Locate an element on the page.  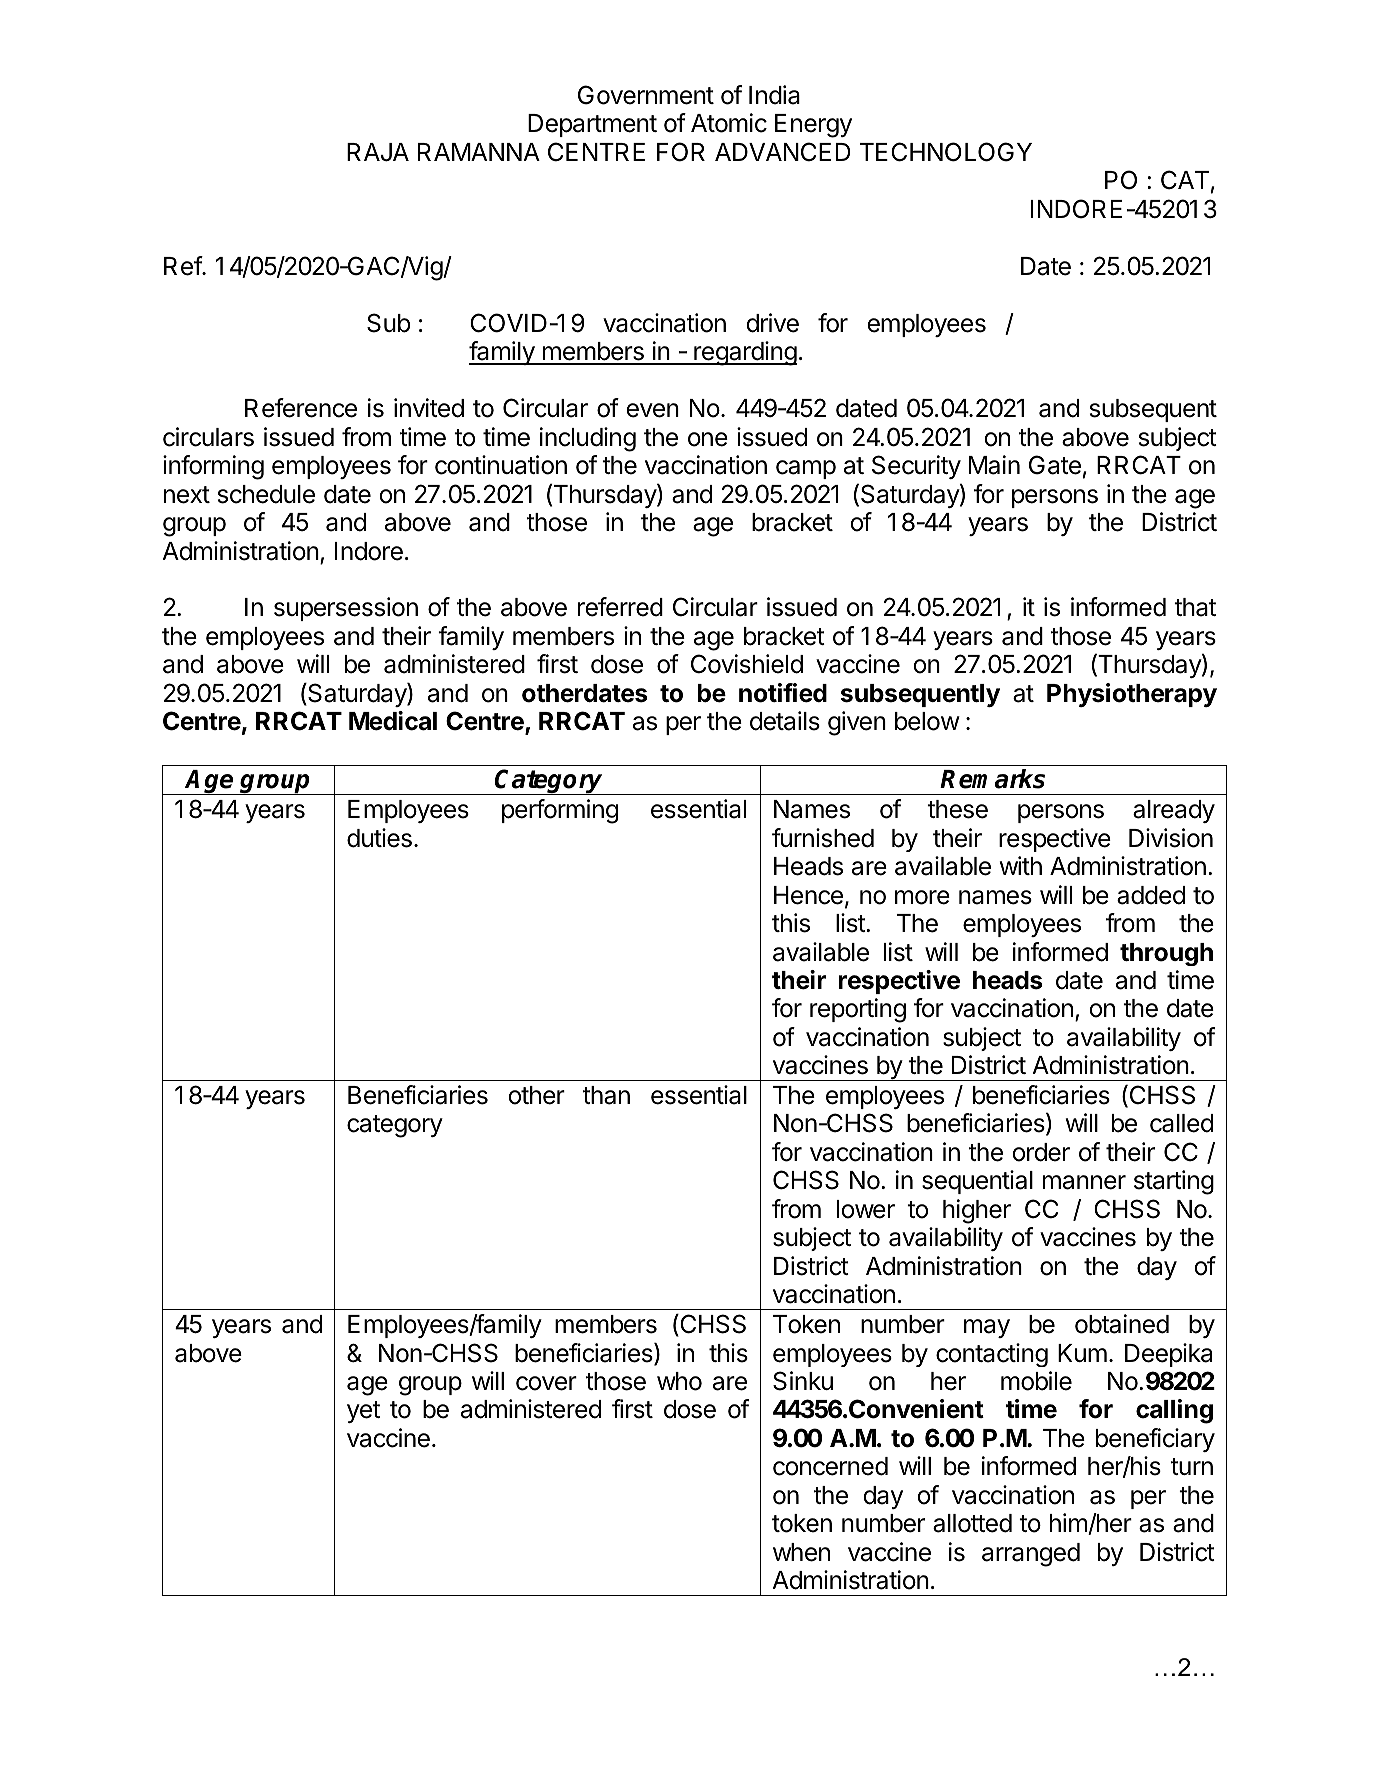
duties is located at coordinates (379, 838).
